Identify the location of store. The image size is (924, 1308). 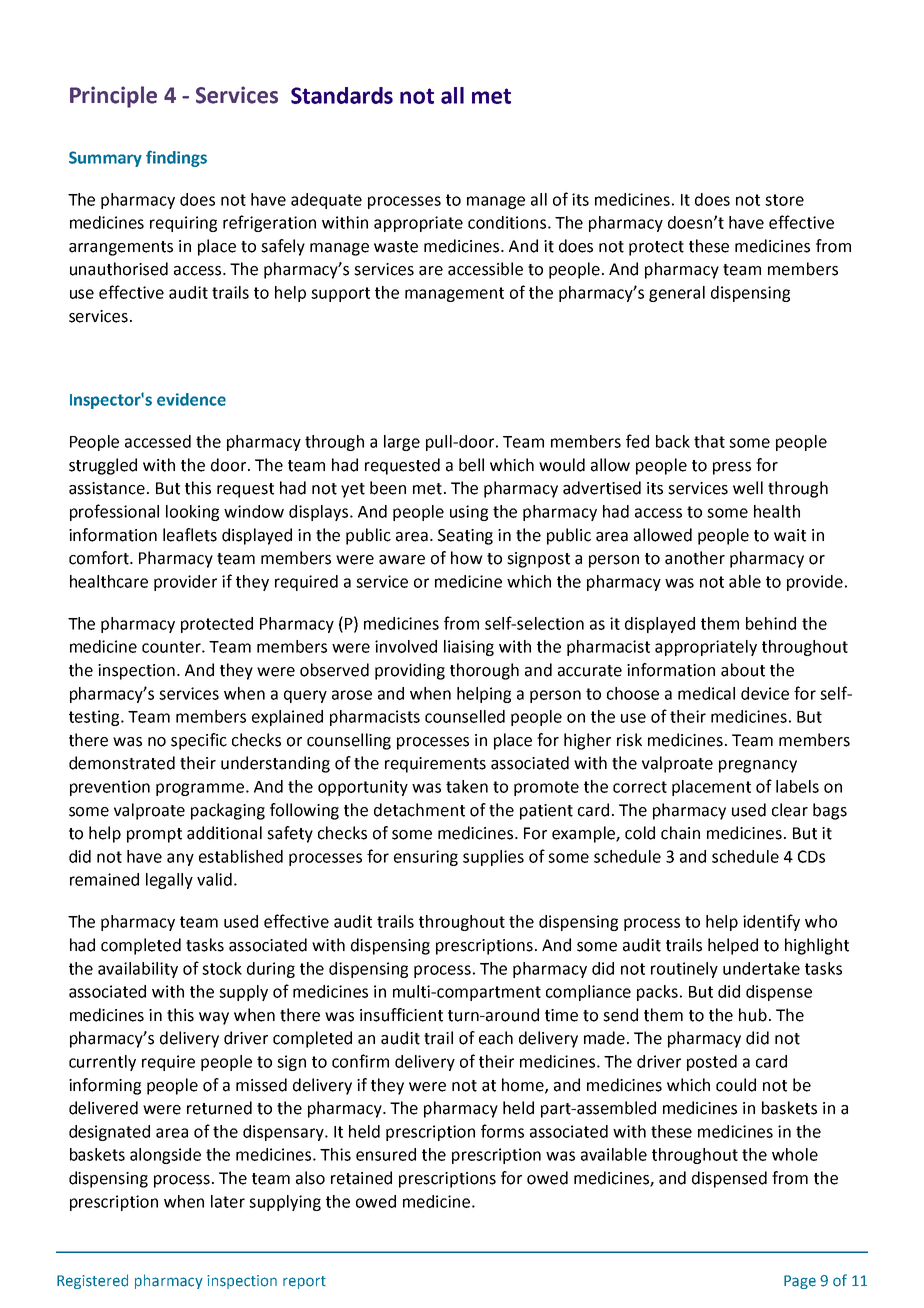
(784, 200).
